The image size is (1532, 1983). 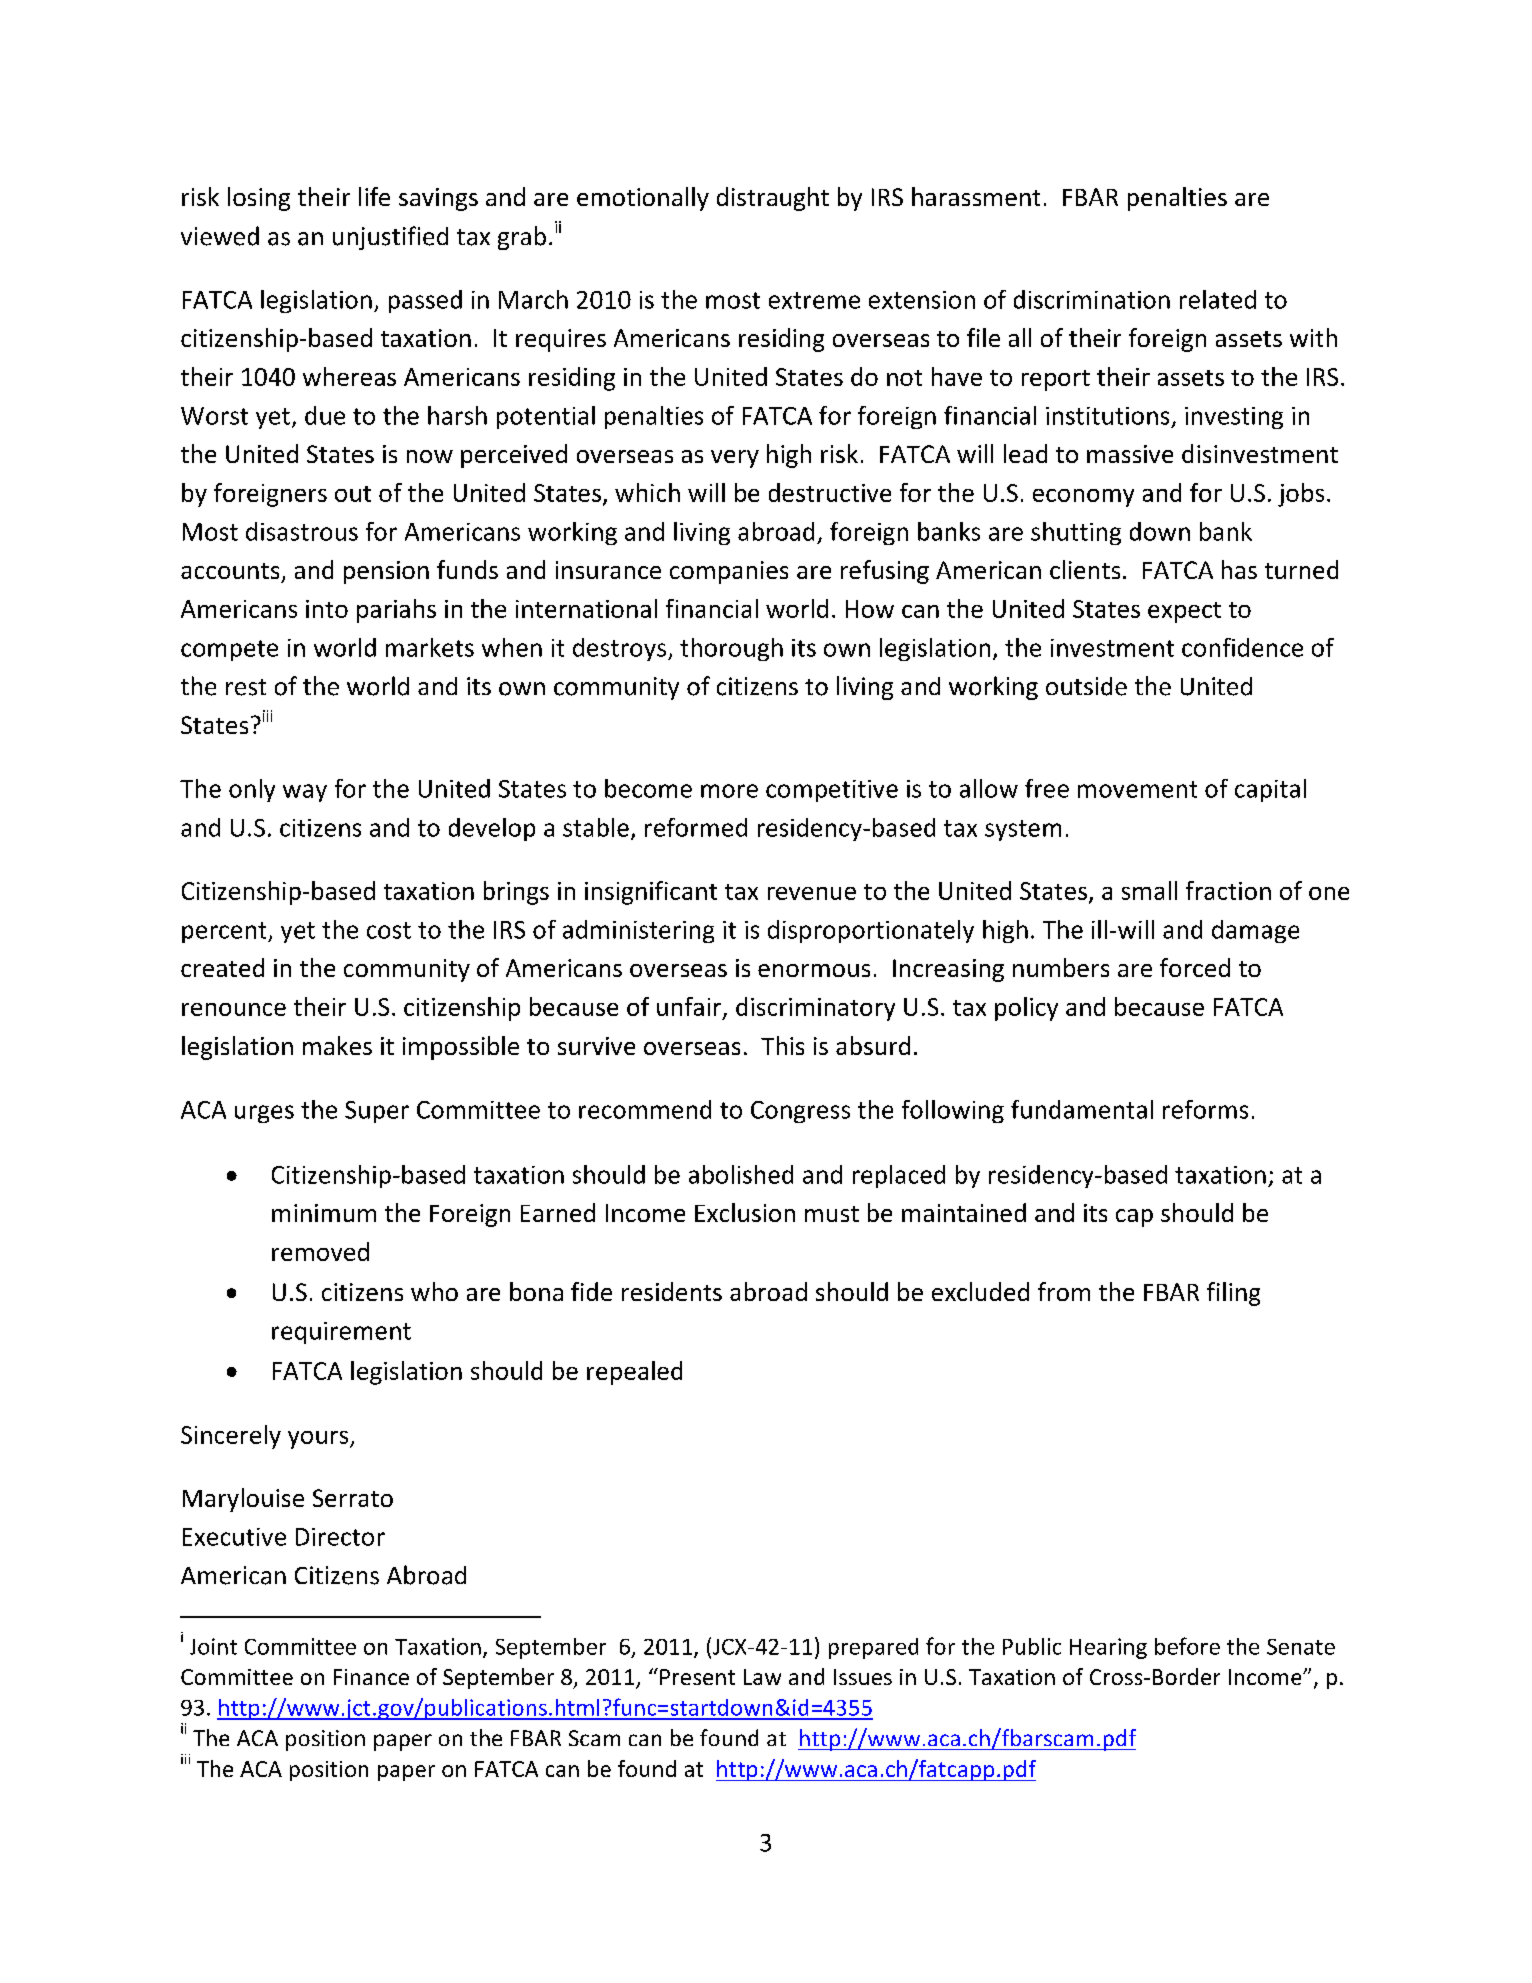 What do you see at coordinates (773, 199) in the page?
I see `distraught` at bounding box center [773, 199].
